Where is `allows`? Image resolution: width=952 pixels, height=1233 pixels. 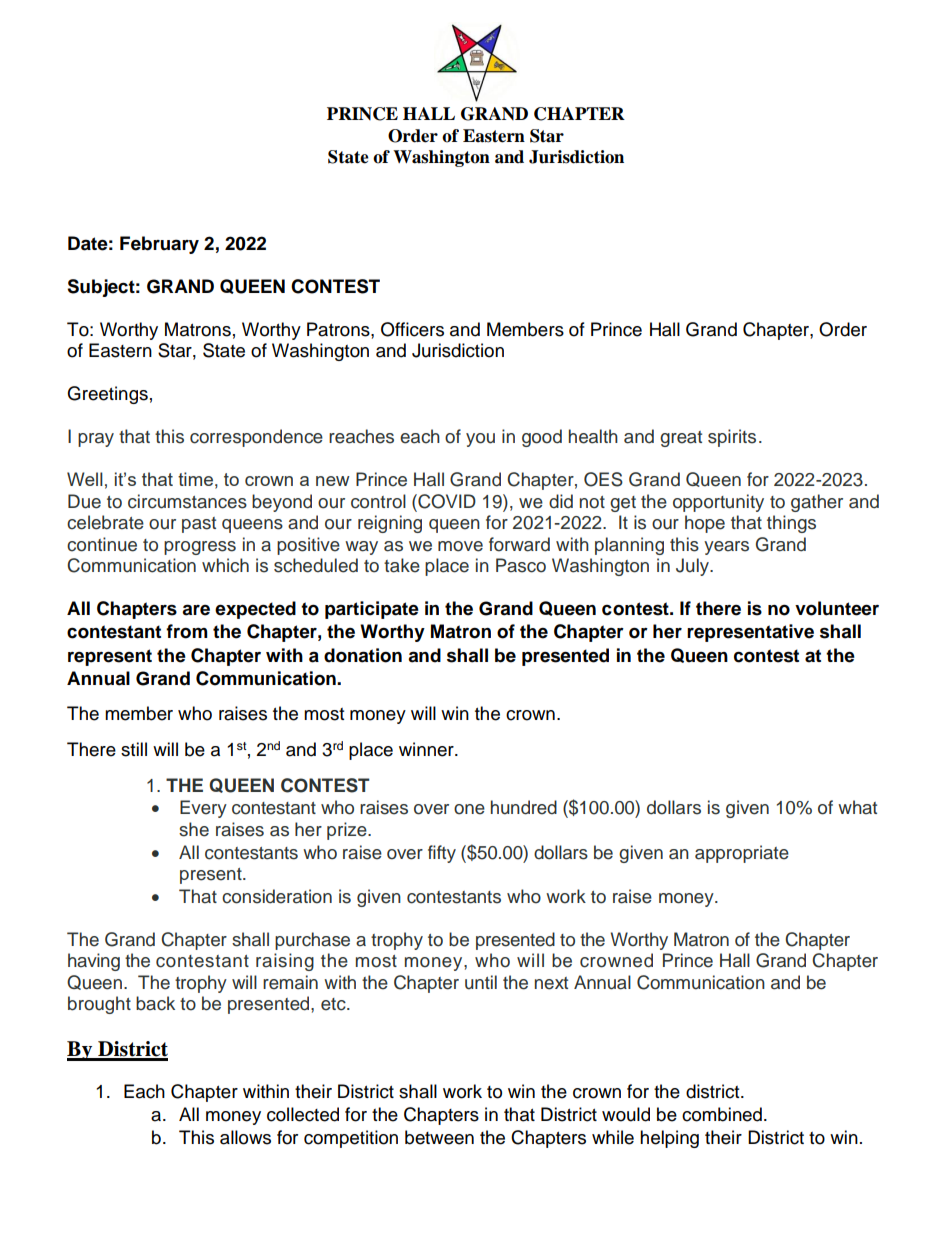 allows is located at coordinates (245, 1137).
